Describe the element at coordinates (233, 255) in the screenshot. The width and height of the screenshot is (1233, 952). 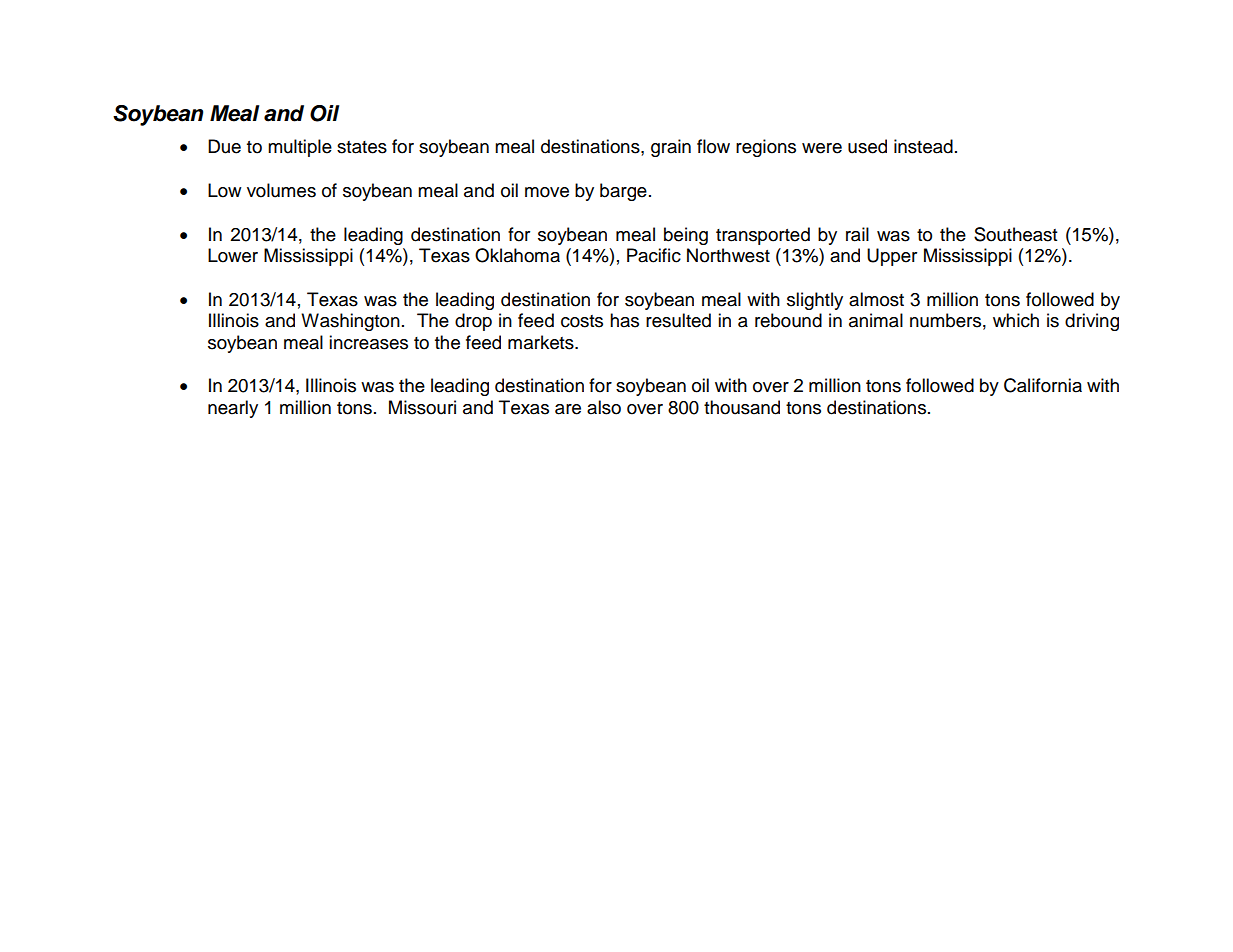
I see `Lower` at that location.
